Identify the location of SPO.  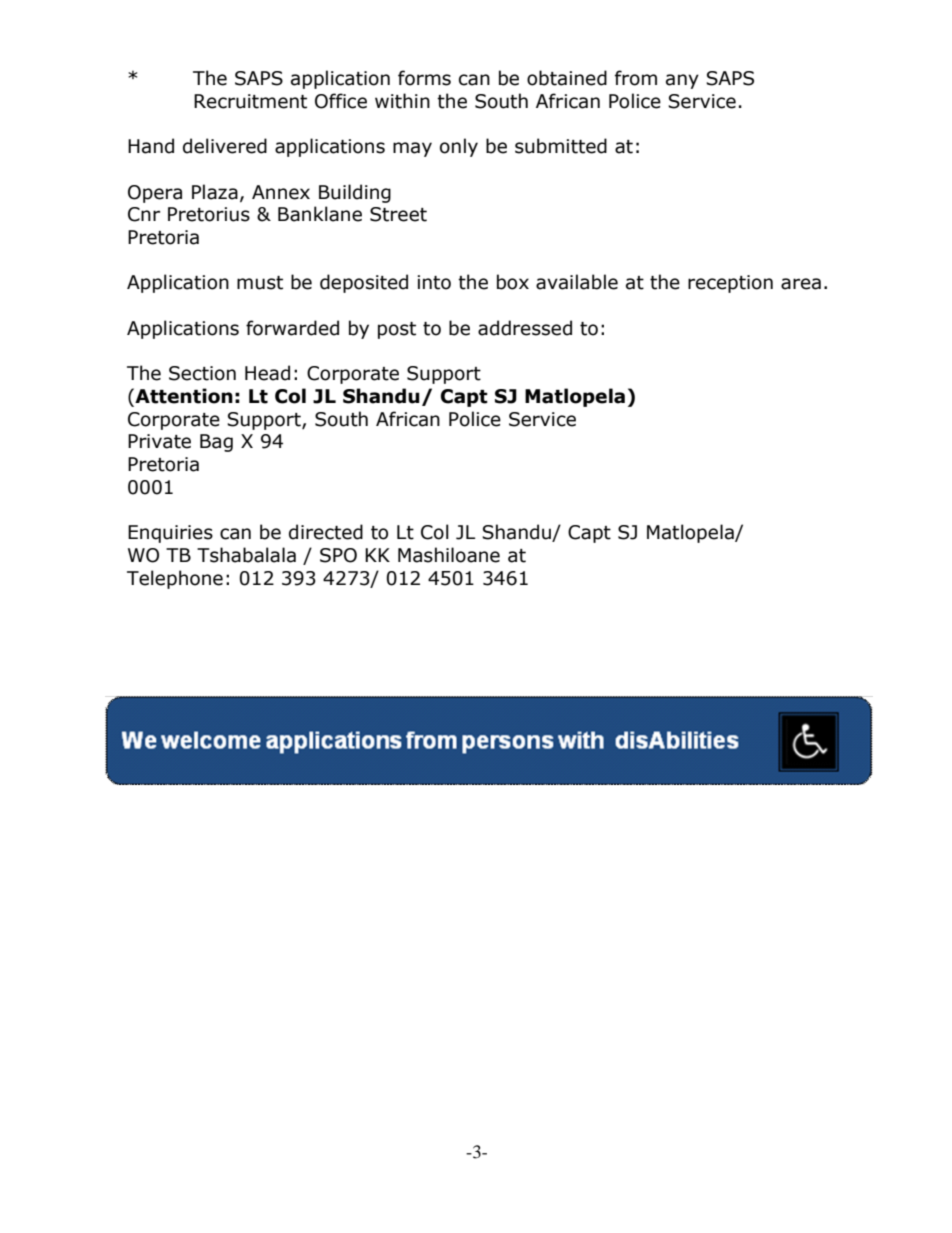
(338, 555).
